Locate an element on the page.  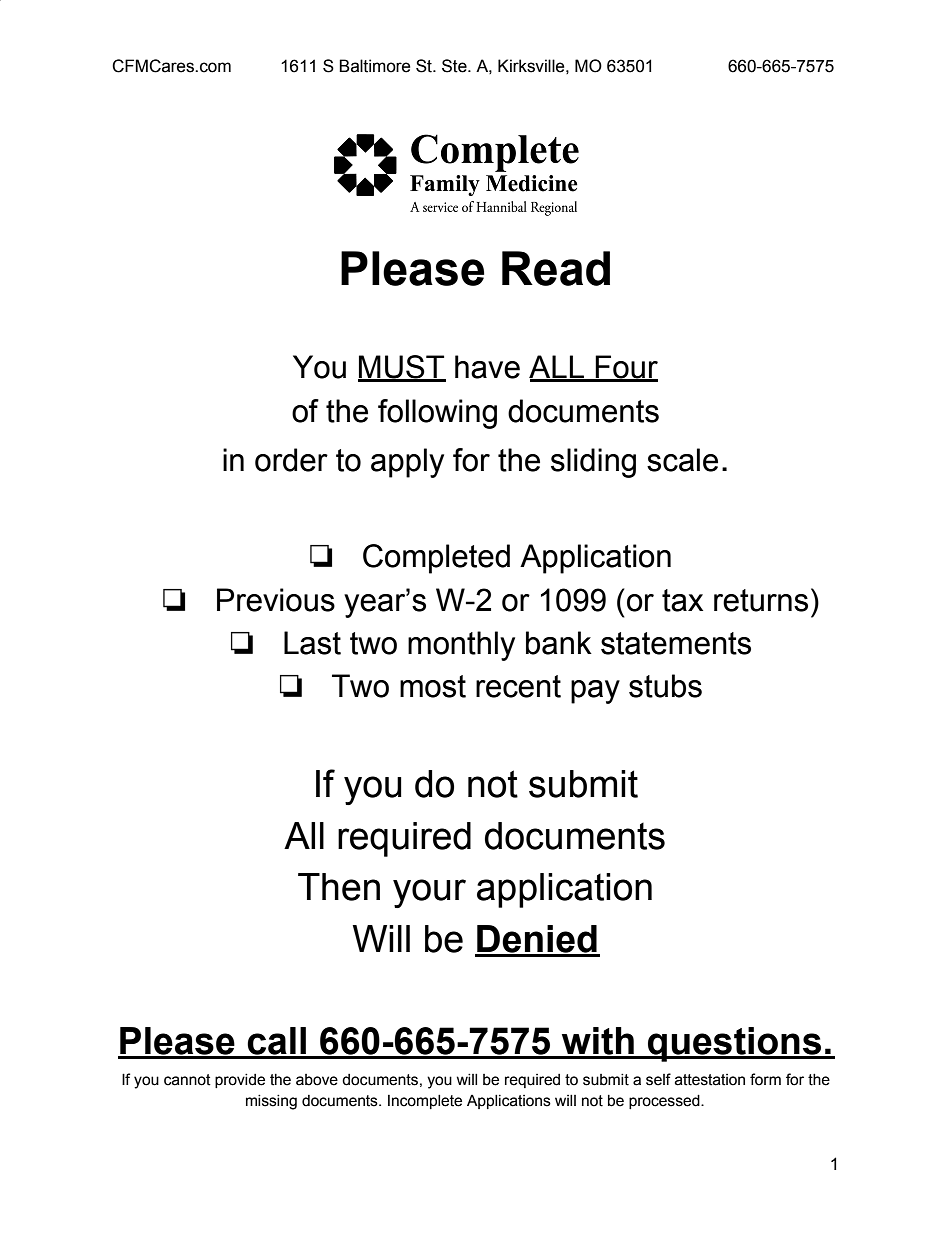
Ste is located at coordinates (455, 66).
